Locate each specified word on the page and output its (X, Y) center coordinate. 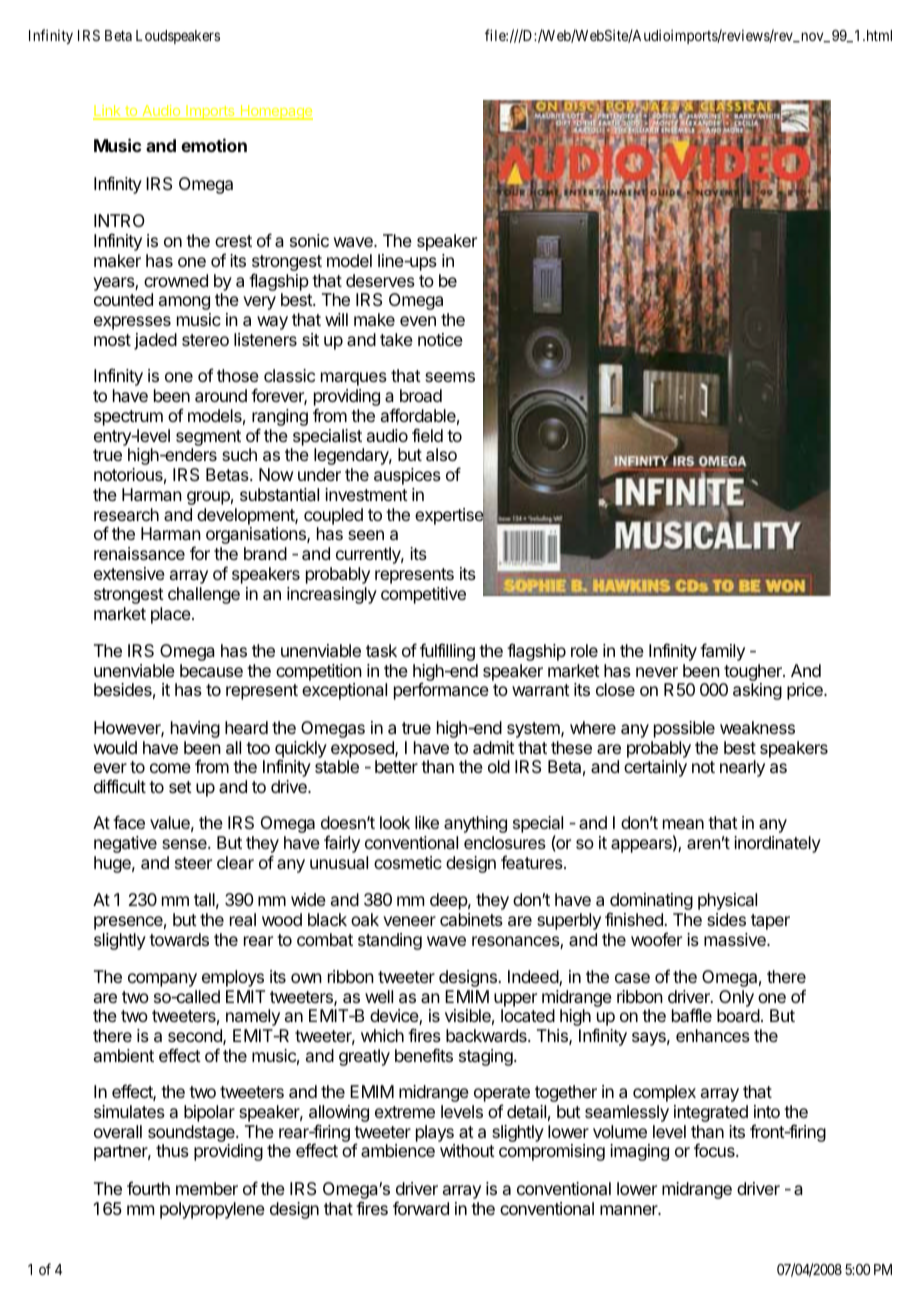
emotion (214, 145)
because (211, 670)
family (722, 652)
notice (440, 339)
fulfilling (447, 652)
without (467, 1150)
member (207, 1188)
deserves (380, 280)
